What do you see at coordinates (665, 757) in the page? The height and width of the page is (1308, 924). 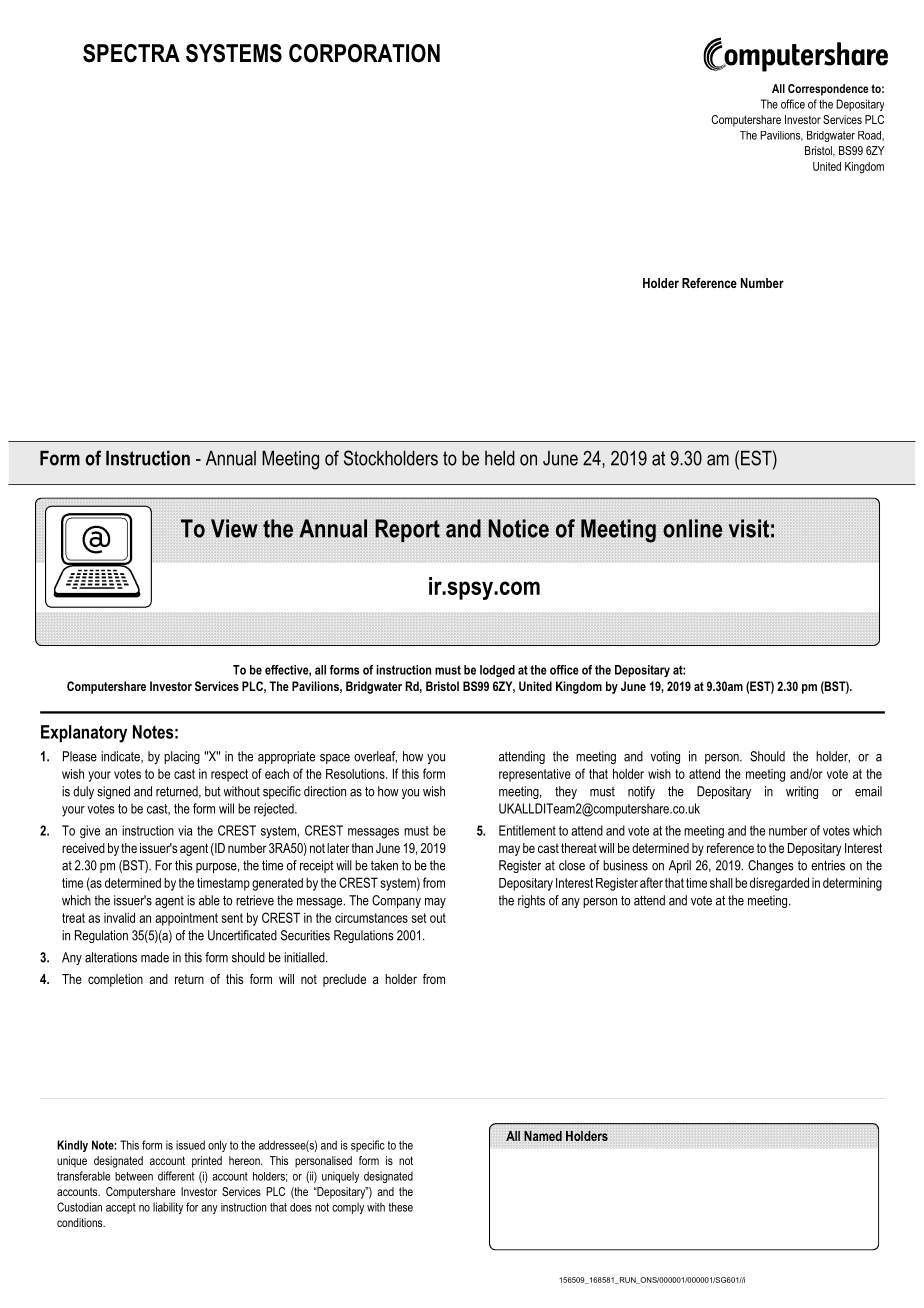 I see `voting` at bounding box center [665, 757].
